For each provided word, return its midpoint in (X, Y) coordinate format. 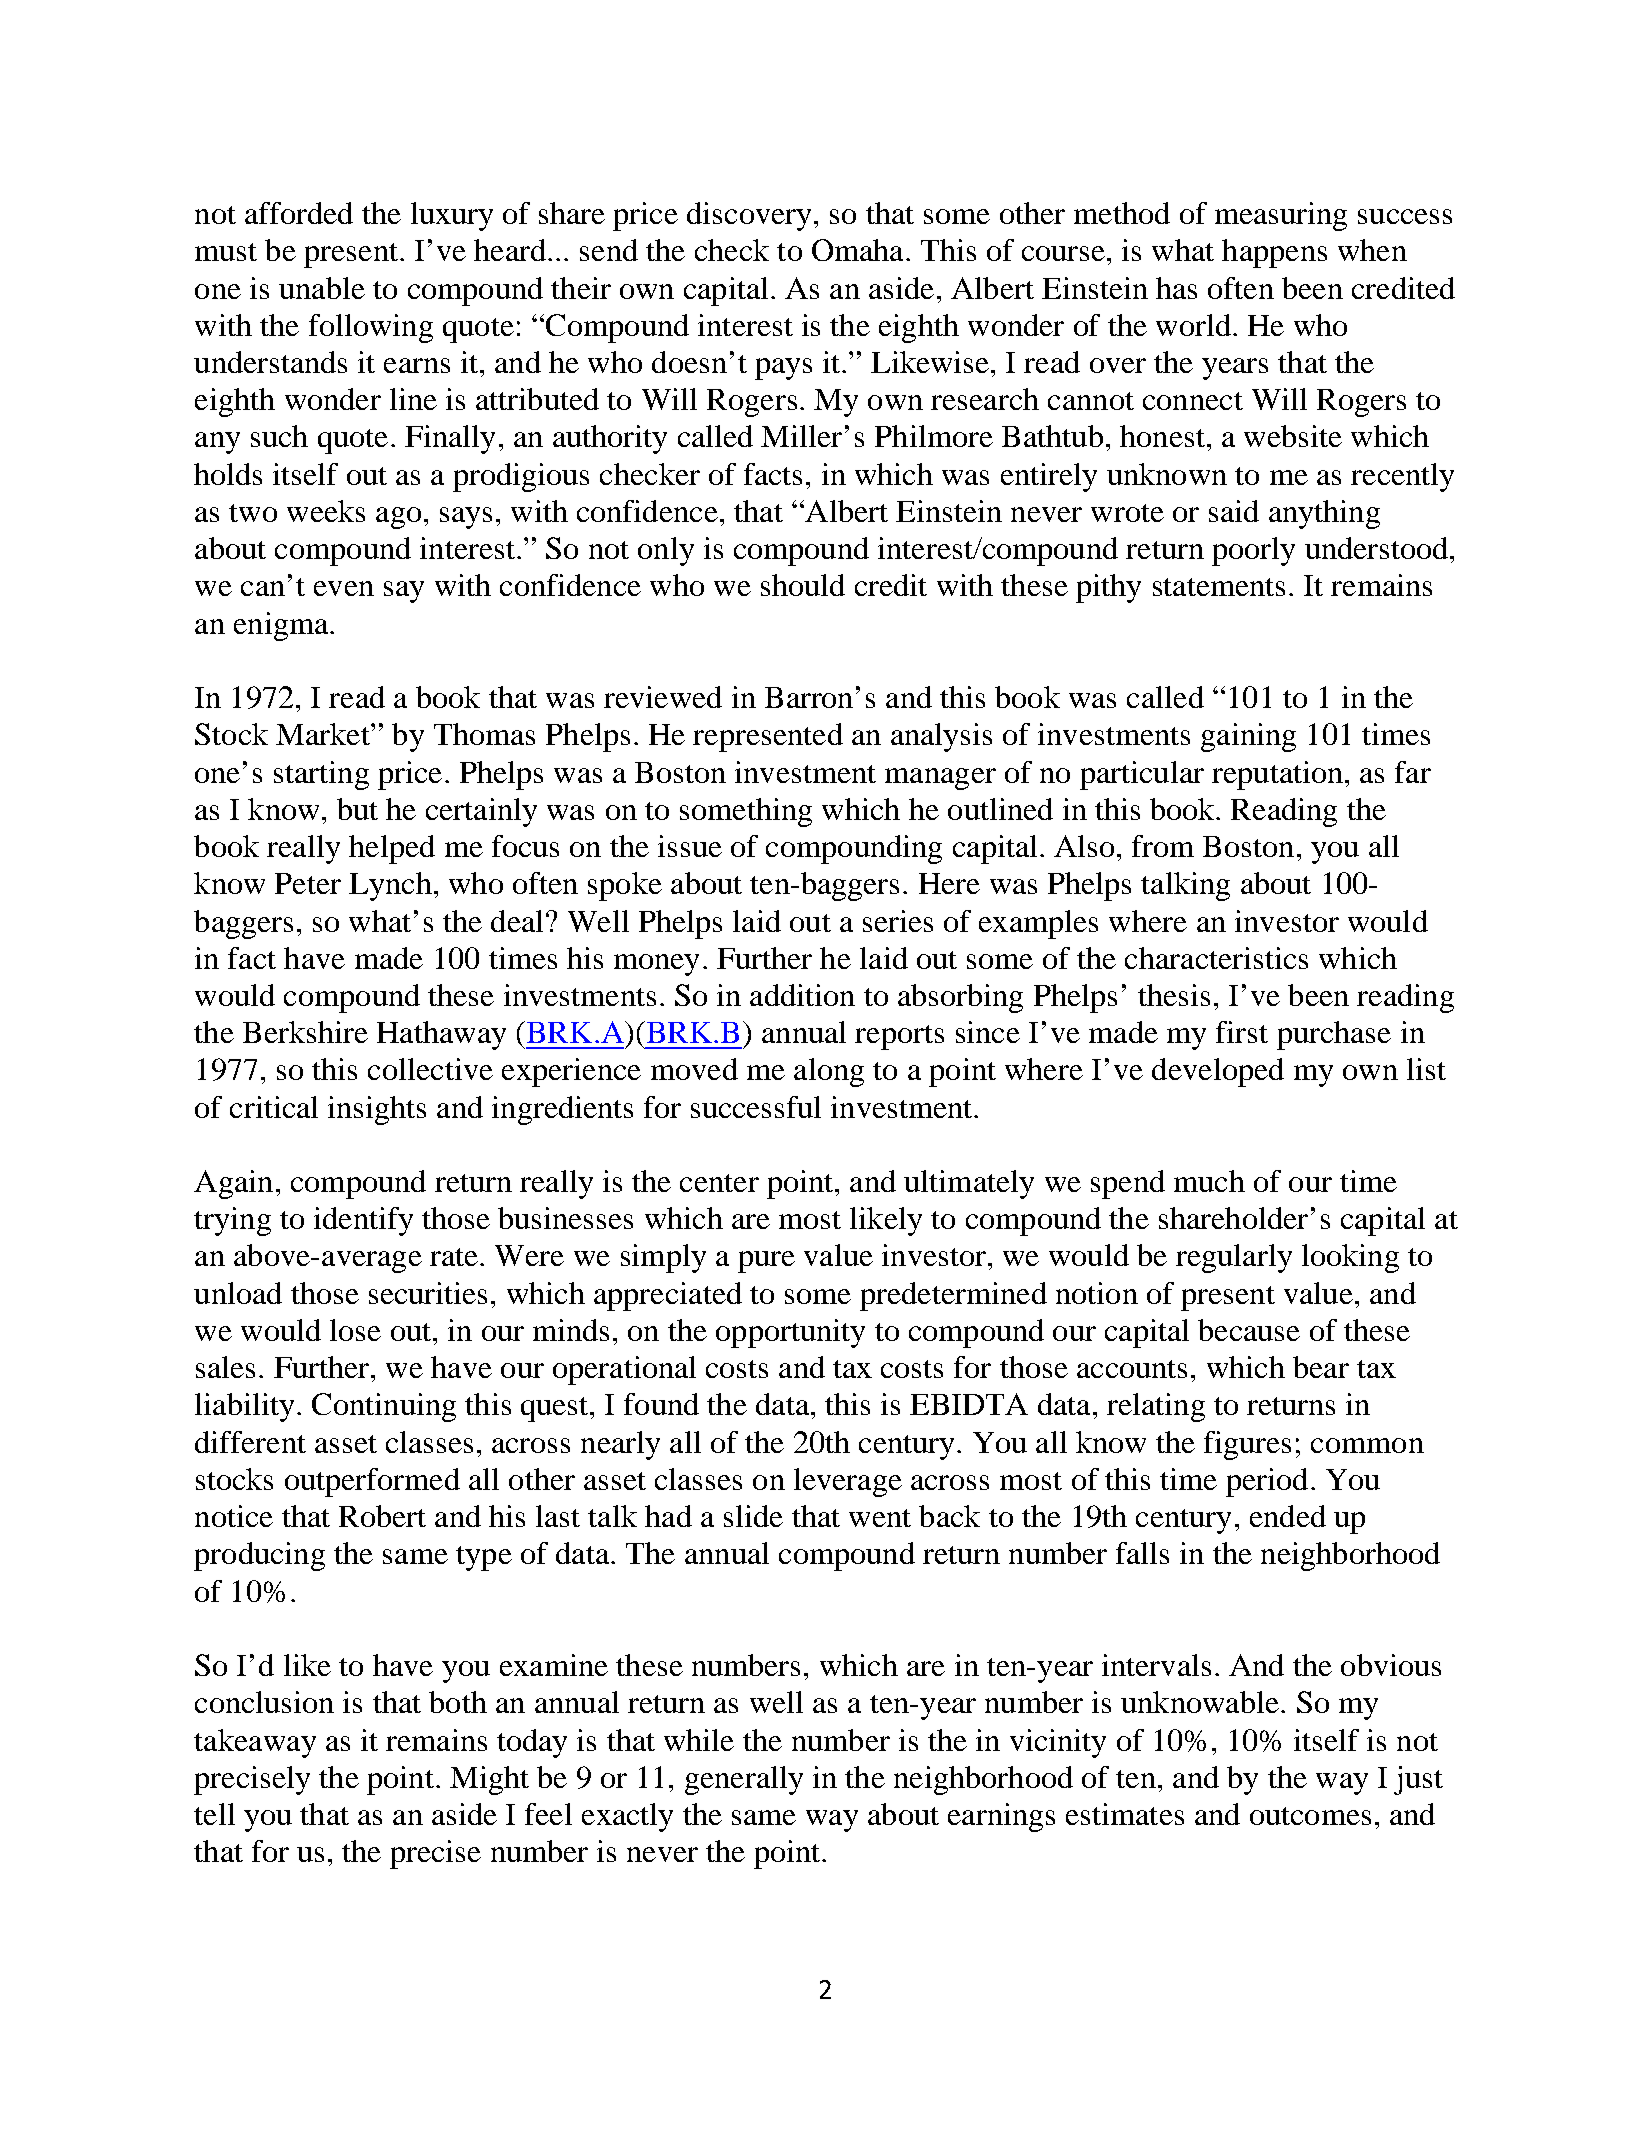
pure (766, 1262)
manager (940, 779)
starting (321, 775)
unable (322, 288)
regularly (1234, 1258)
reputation (1277, 775)
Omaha (857, 250)
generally (744, 1780)
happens (1274, 253)
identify (363, 1221)
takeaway (255, 1743)
